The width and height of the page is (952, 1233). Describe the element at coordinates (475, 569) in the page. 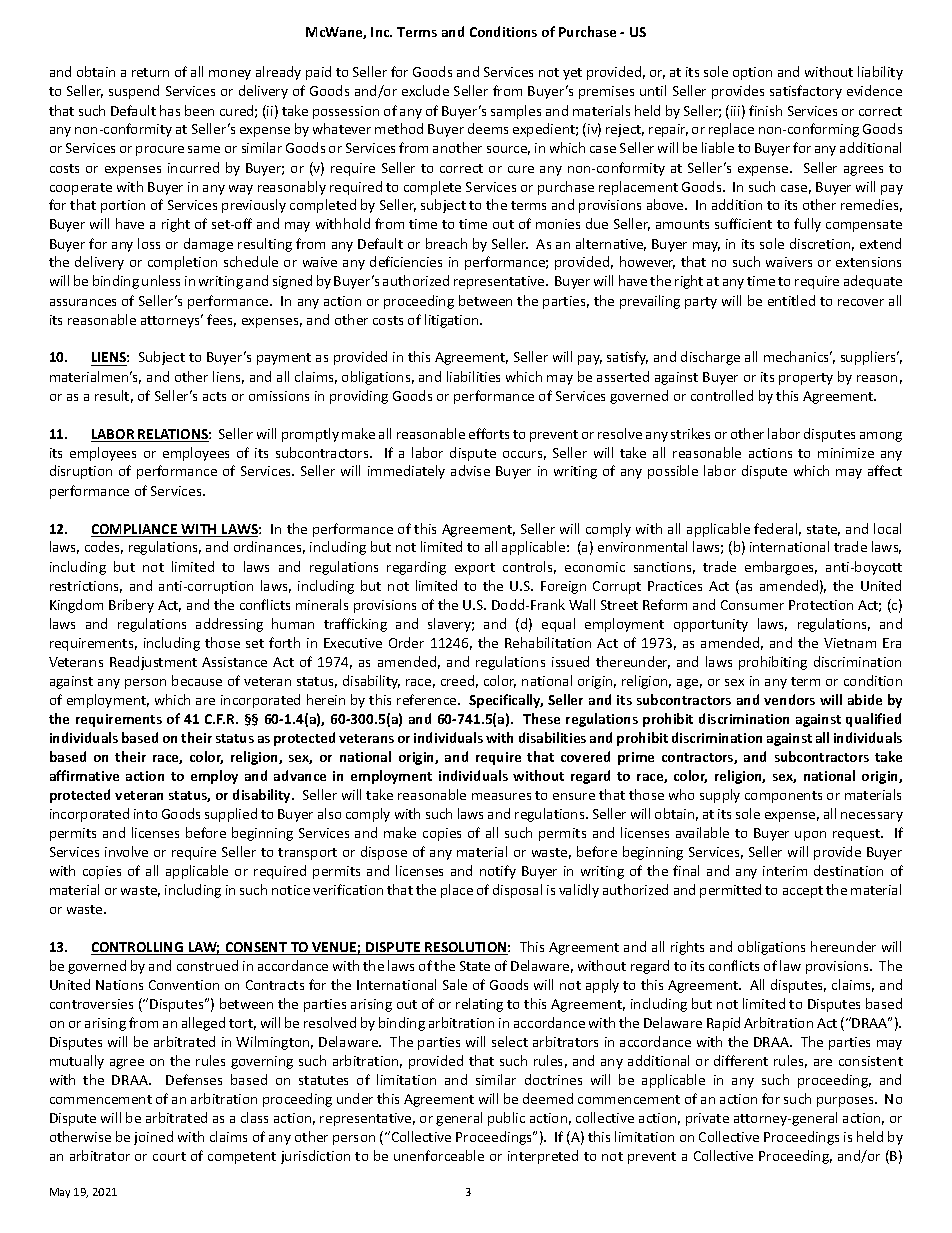

I see `export` at that location.
